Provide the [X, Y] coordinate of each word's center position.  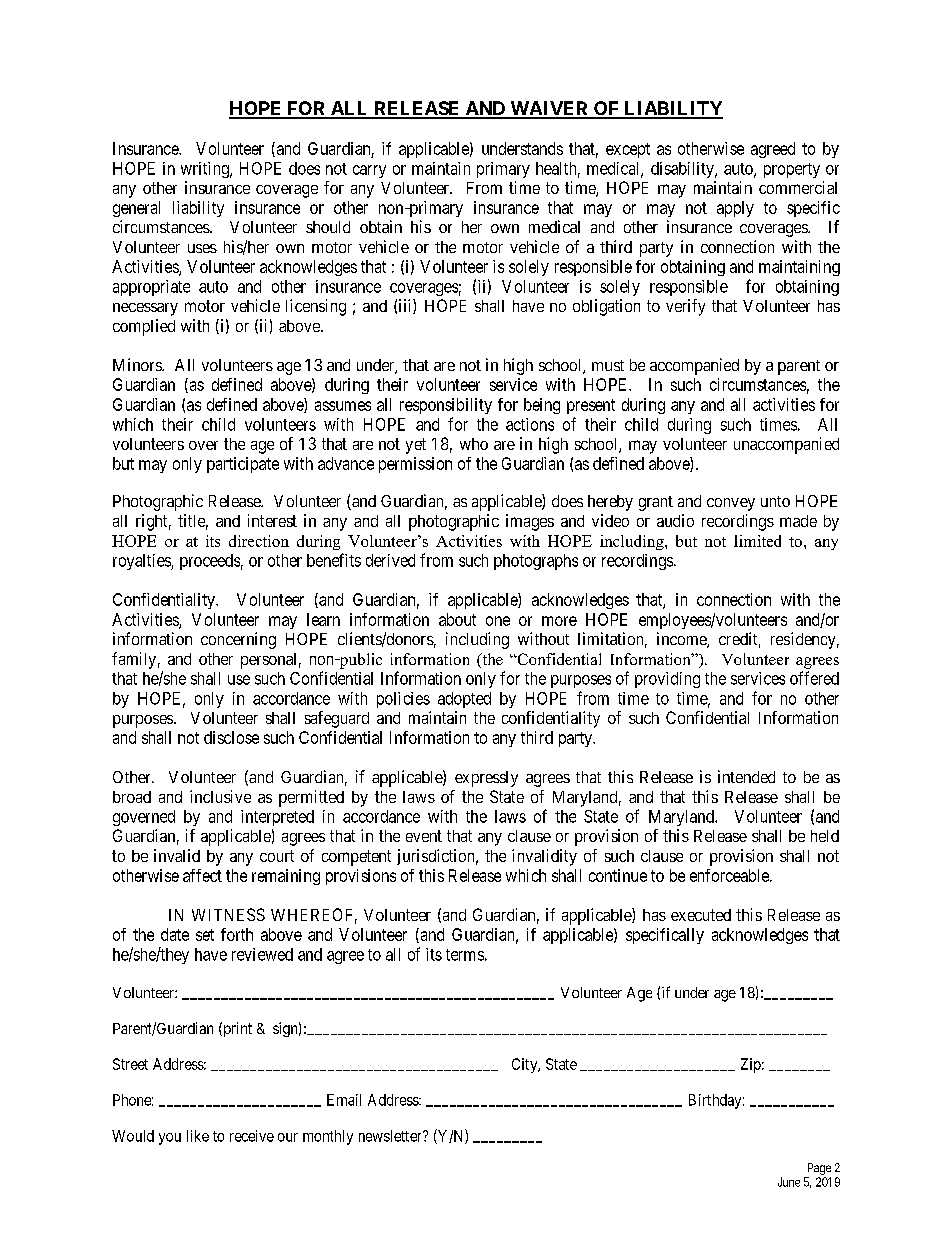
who [474, 444]
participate [243, 465]
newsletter [391, 1136]
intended [746, 776]
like [198, 1136]
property [792, 170]
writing [206, 170]
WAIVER [549, 109]
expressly [486, 779]
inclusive [220, 796]
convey [731, 504]
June [789, 1182]
